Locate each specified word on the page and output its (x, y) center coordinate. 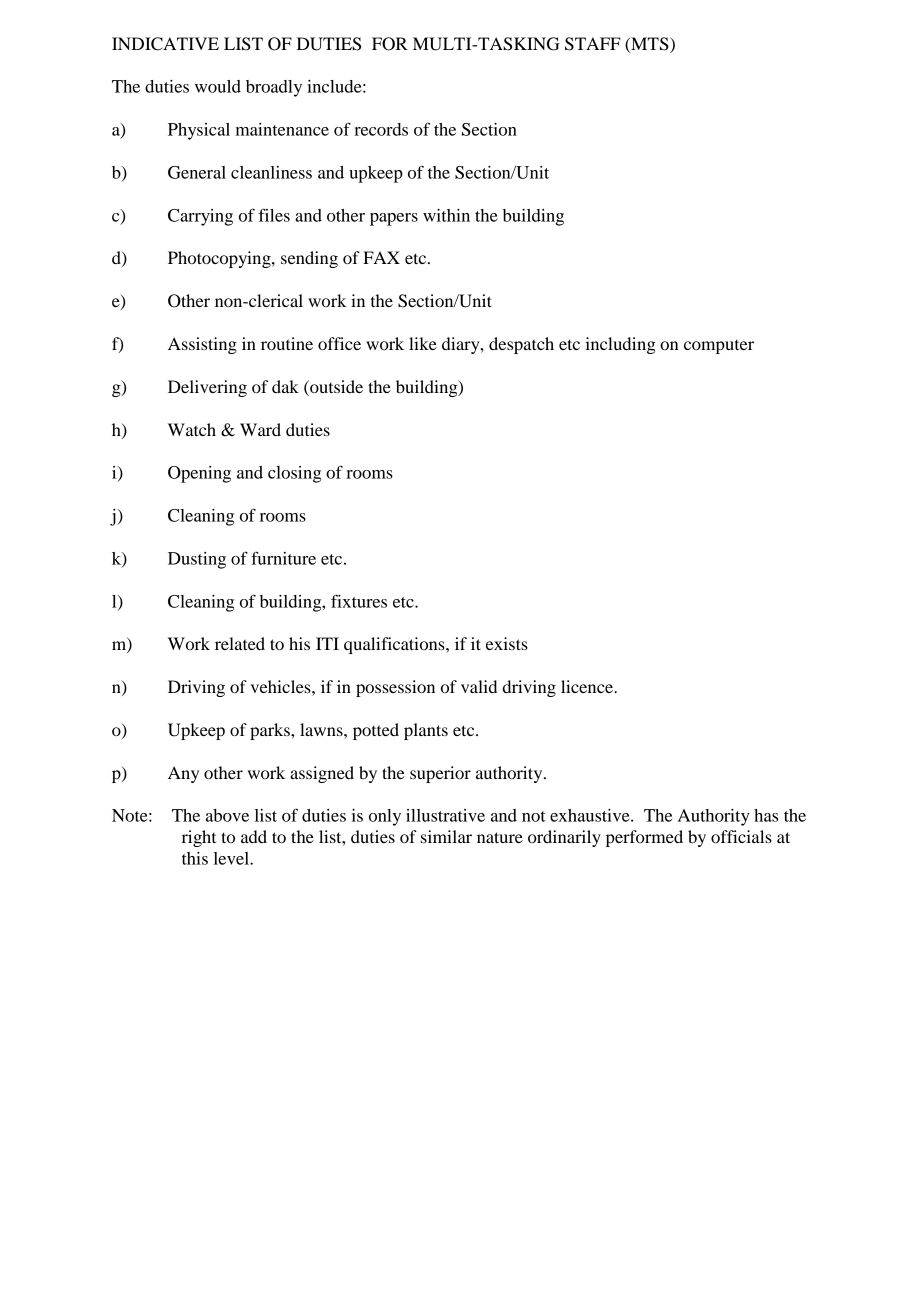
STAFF (592, 44)
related (240, 643)
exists (507, 643)
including (620, 345)
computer (719, 347)
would (218, 86)
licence (588, 686)
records (381, 129)
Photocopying (220, 259)
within (446, 215)
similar (446, 836)
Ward (260, 429)
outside (335, 386)
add (254, 836)
